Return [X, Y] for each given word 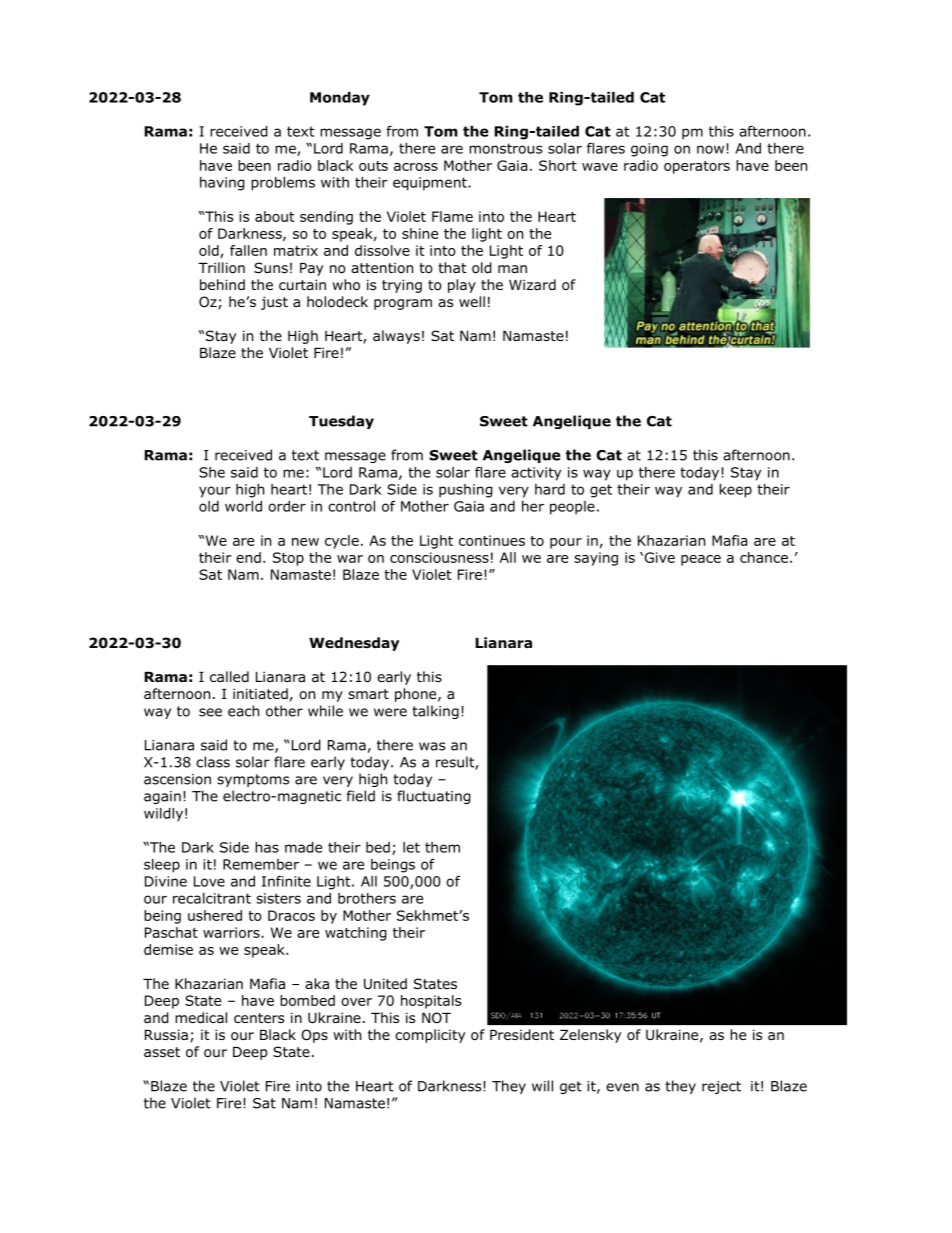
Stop [288, 559]
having [222, 184]
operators [697, 167]
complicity [430, 1036]
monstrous [505, 148]
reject [721, 1087]
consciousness [439, 557]
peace [701, 560]
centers [259, 1018]
